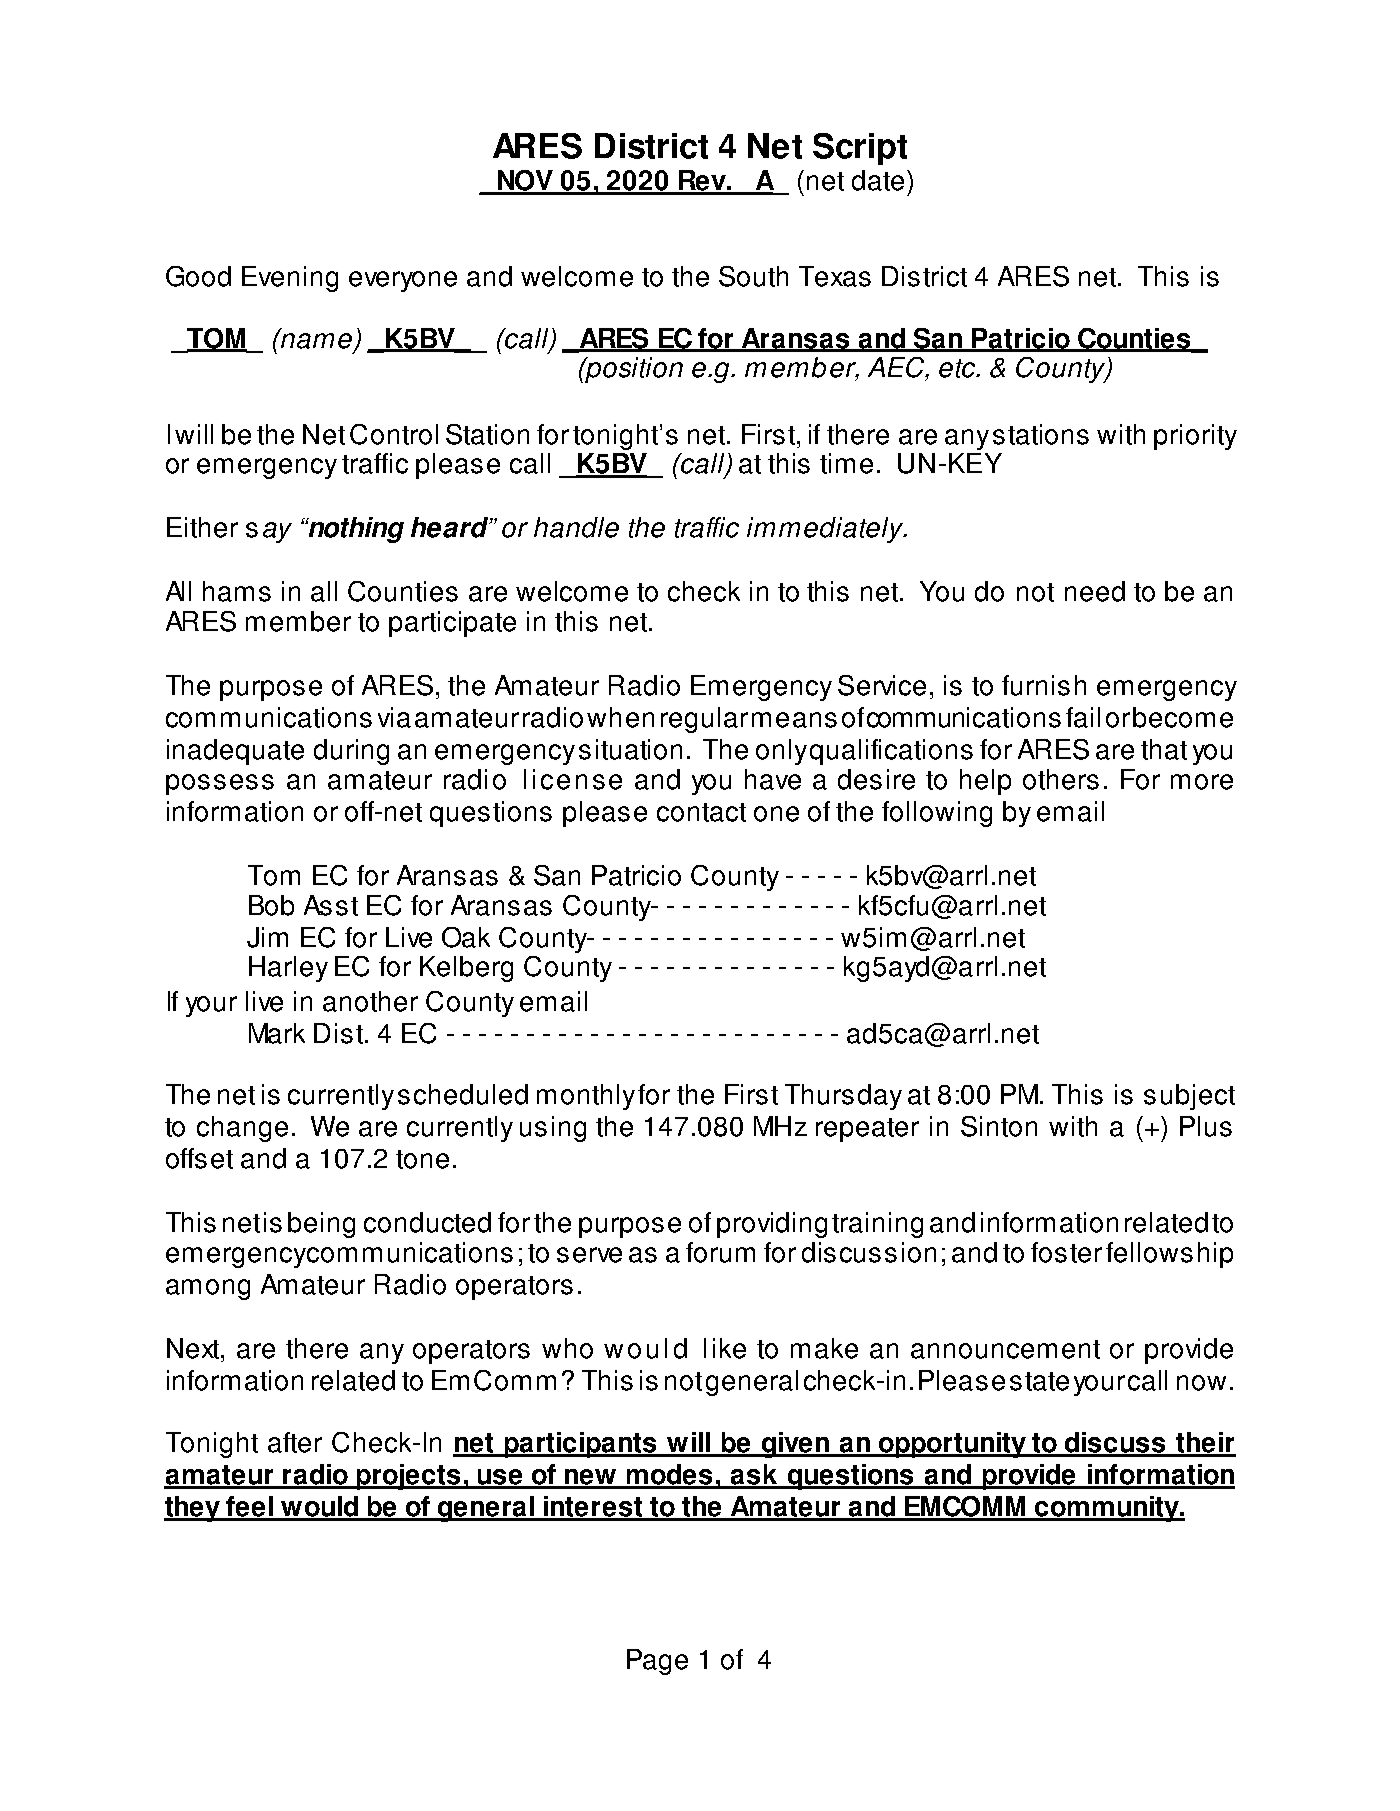 This screenshot has width=1400, height=1811. What do you see at coordinates (878, 180) in the screenshot?
I see `date` at bounding box center [878, 180].
